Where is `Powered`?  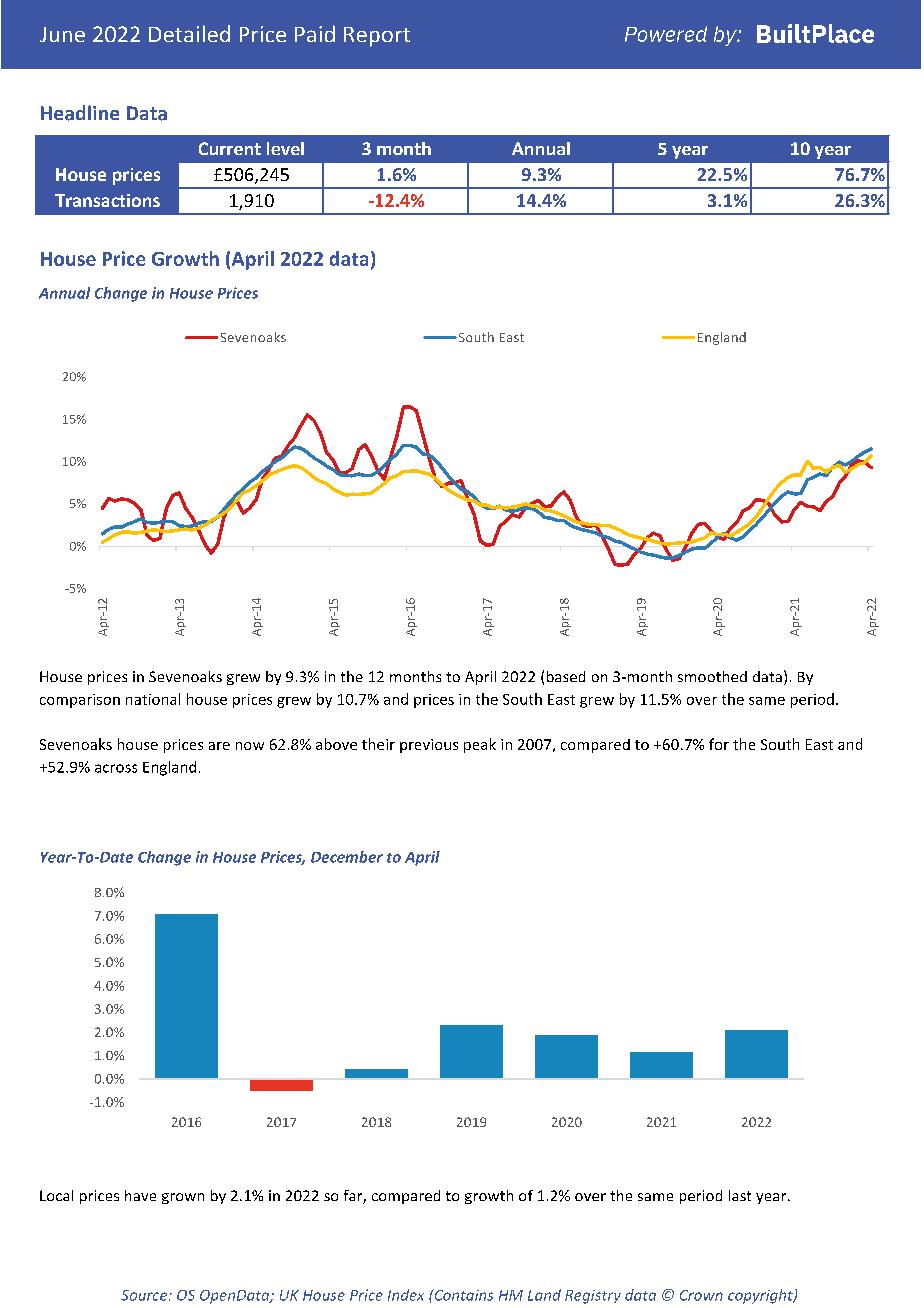
Powered is located at coordinates (666, 34).
